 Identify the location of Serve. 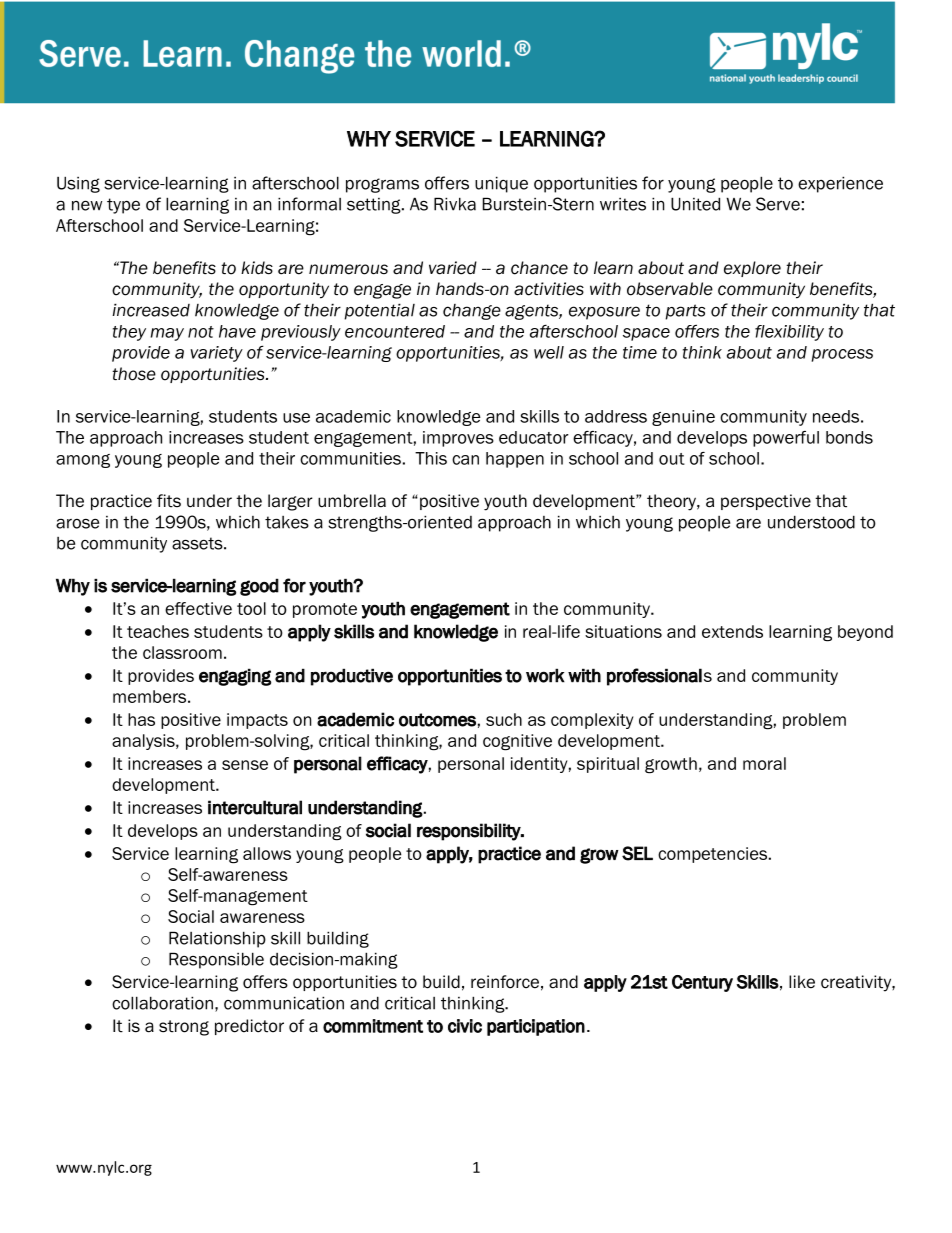
(778, 204).
